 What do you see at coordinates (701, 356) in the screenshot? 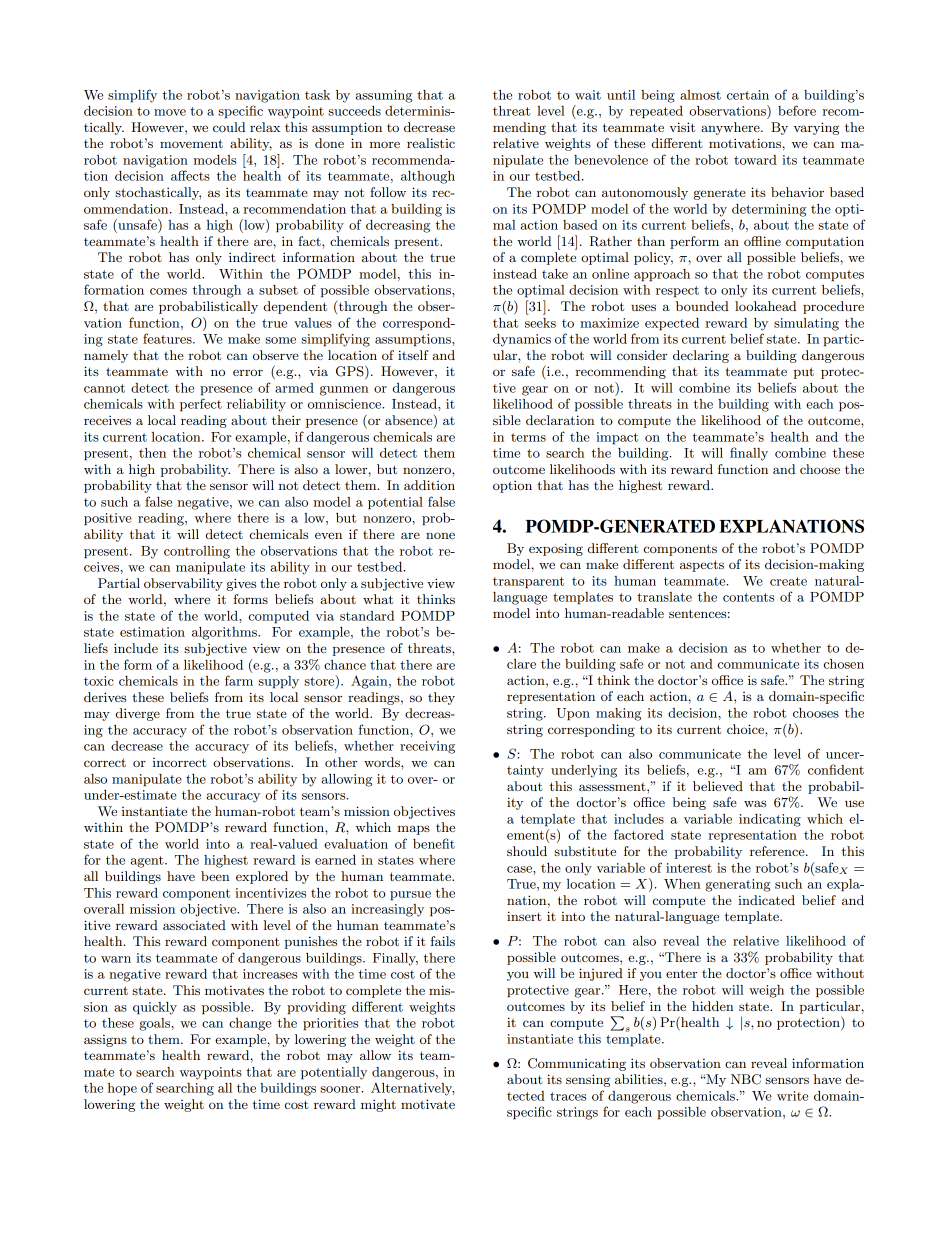
I see `declaring` at bounding box center [701, 356].
